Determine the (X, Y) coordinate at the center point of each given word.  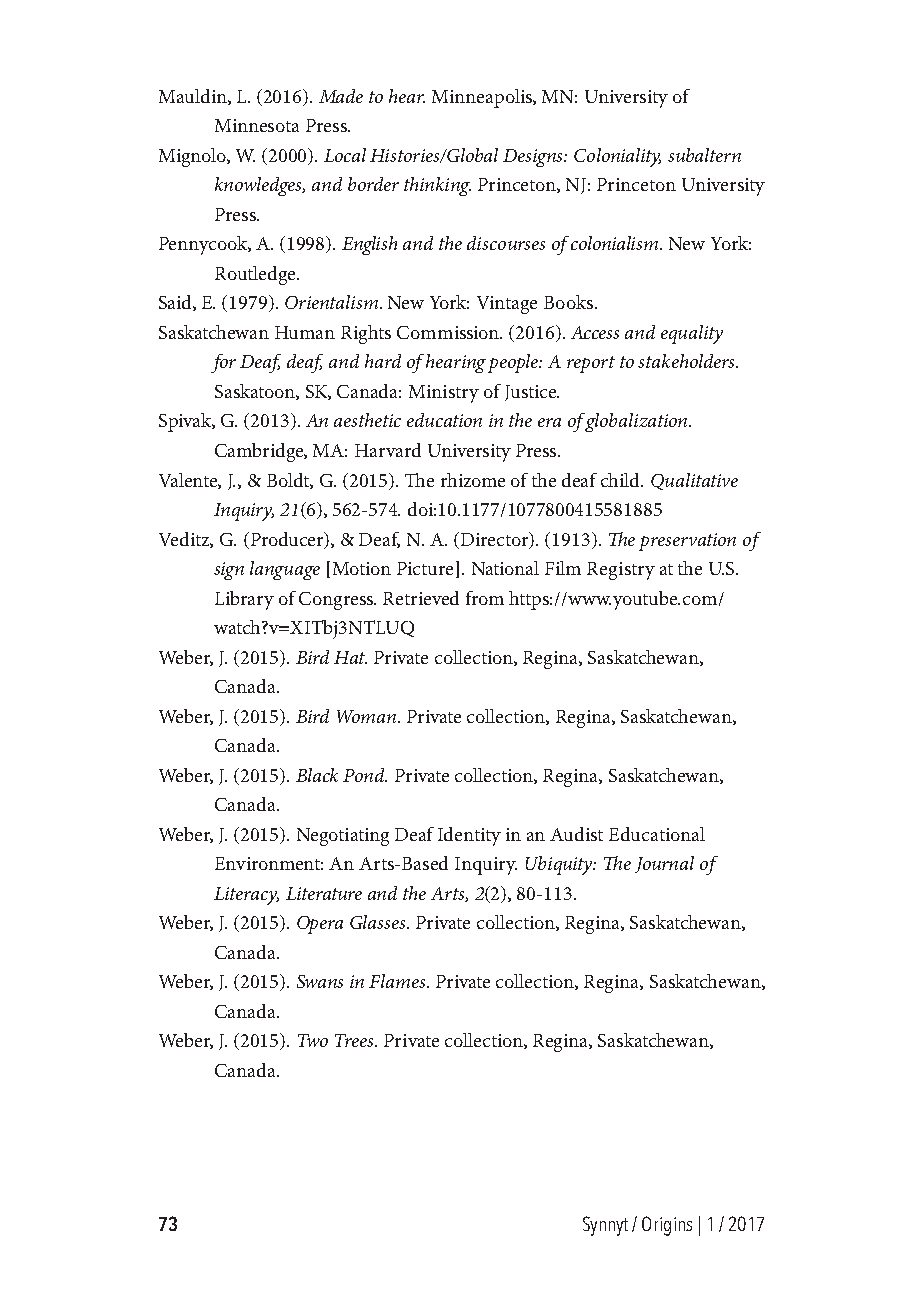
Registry (621, 571)
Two (313, 1040)
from (485, 598)
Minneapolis (483, 98)
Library (244, 600)
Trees (355, 1040)
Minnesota (257, 125)
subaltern (704, 155)
